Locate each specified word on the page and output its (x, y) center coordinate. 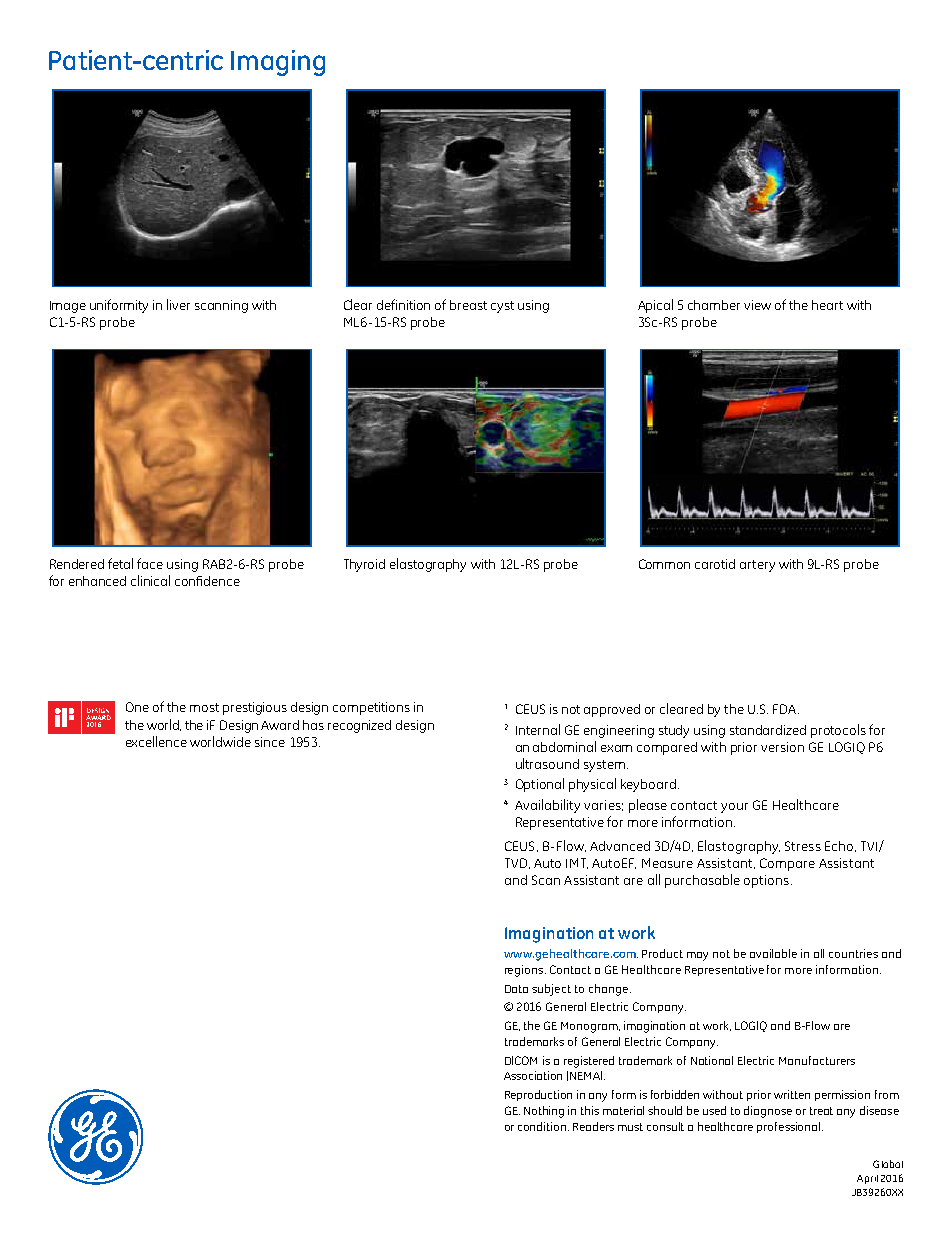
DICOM (521, 1060)
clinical (150, 580)
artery (757, 566)
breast (468, 305)
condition (542, 1126)
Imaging (278, 63)
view (757, 305)
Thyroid (364, 565)
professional (790, 1127)
